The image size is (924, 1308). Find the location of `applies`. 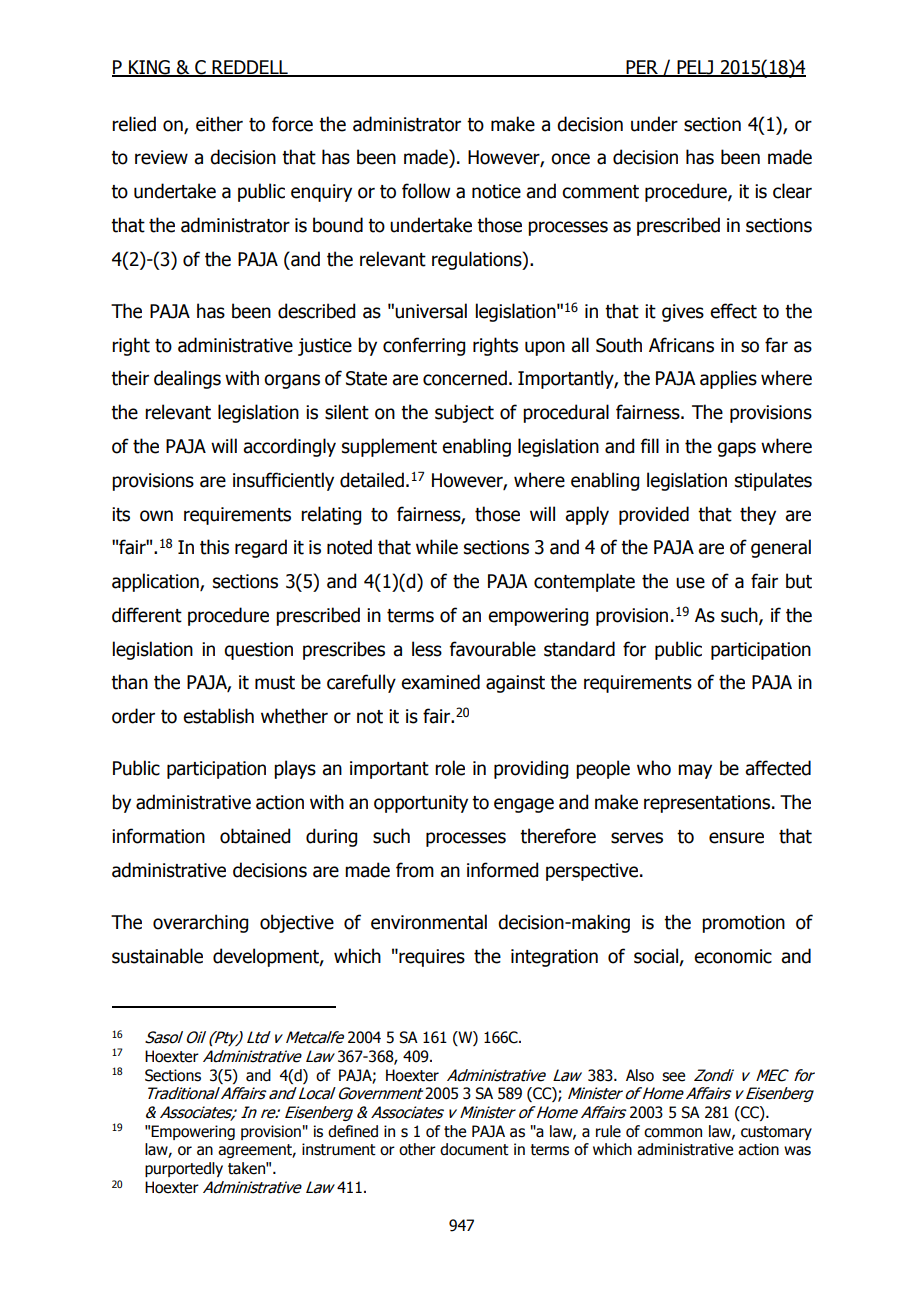

applies is located at coordinates (728, 379).
